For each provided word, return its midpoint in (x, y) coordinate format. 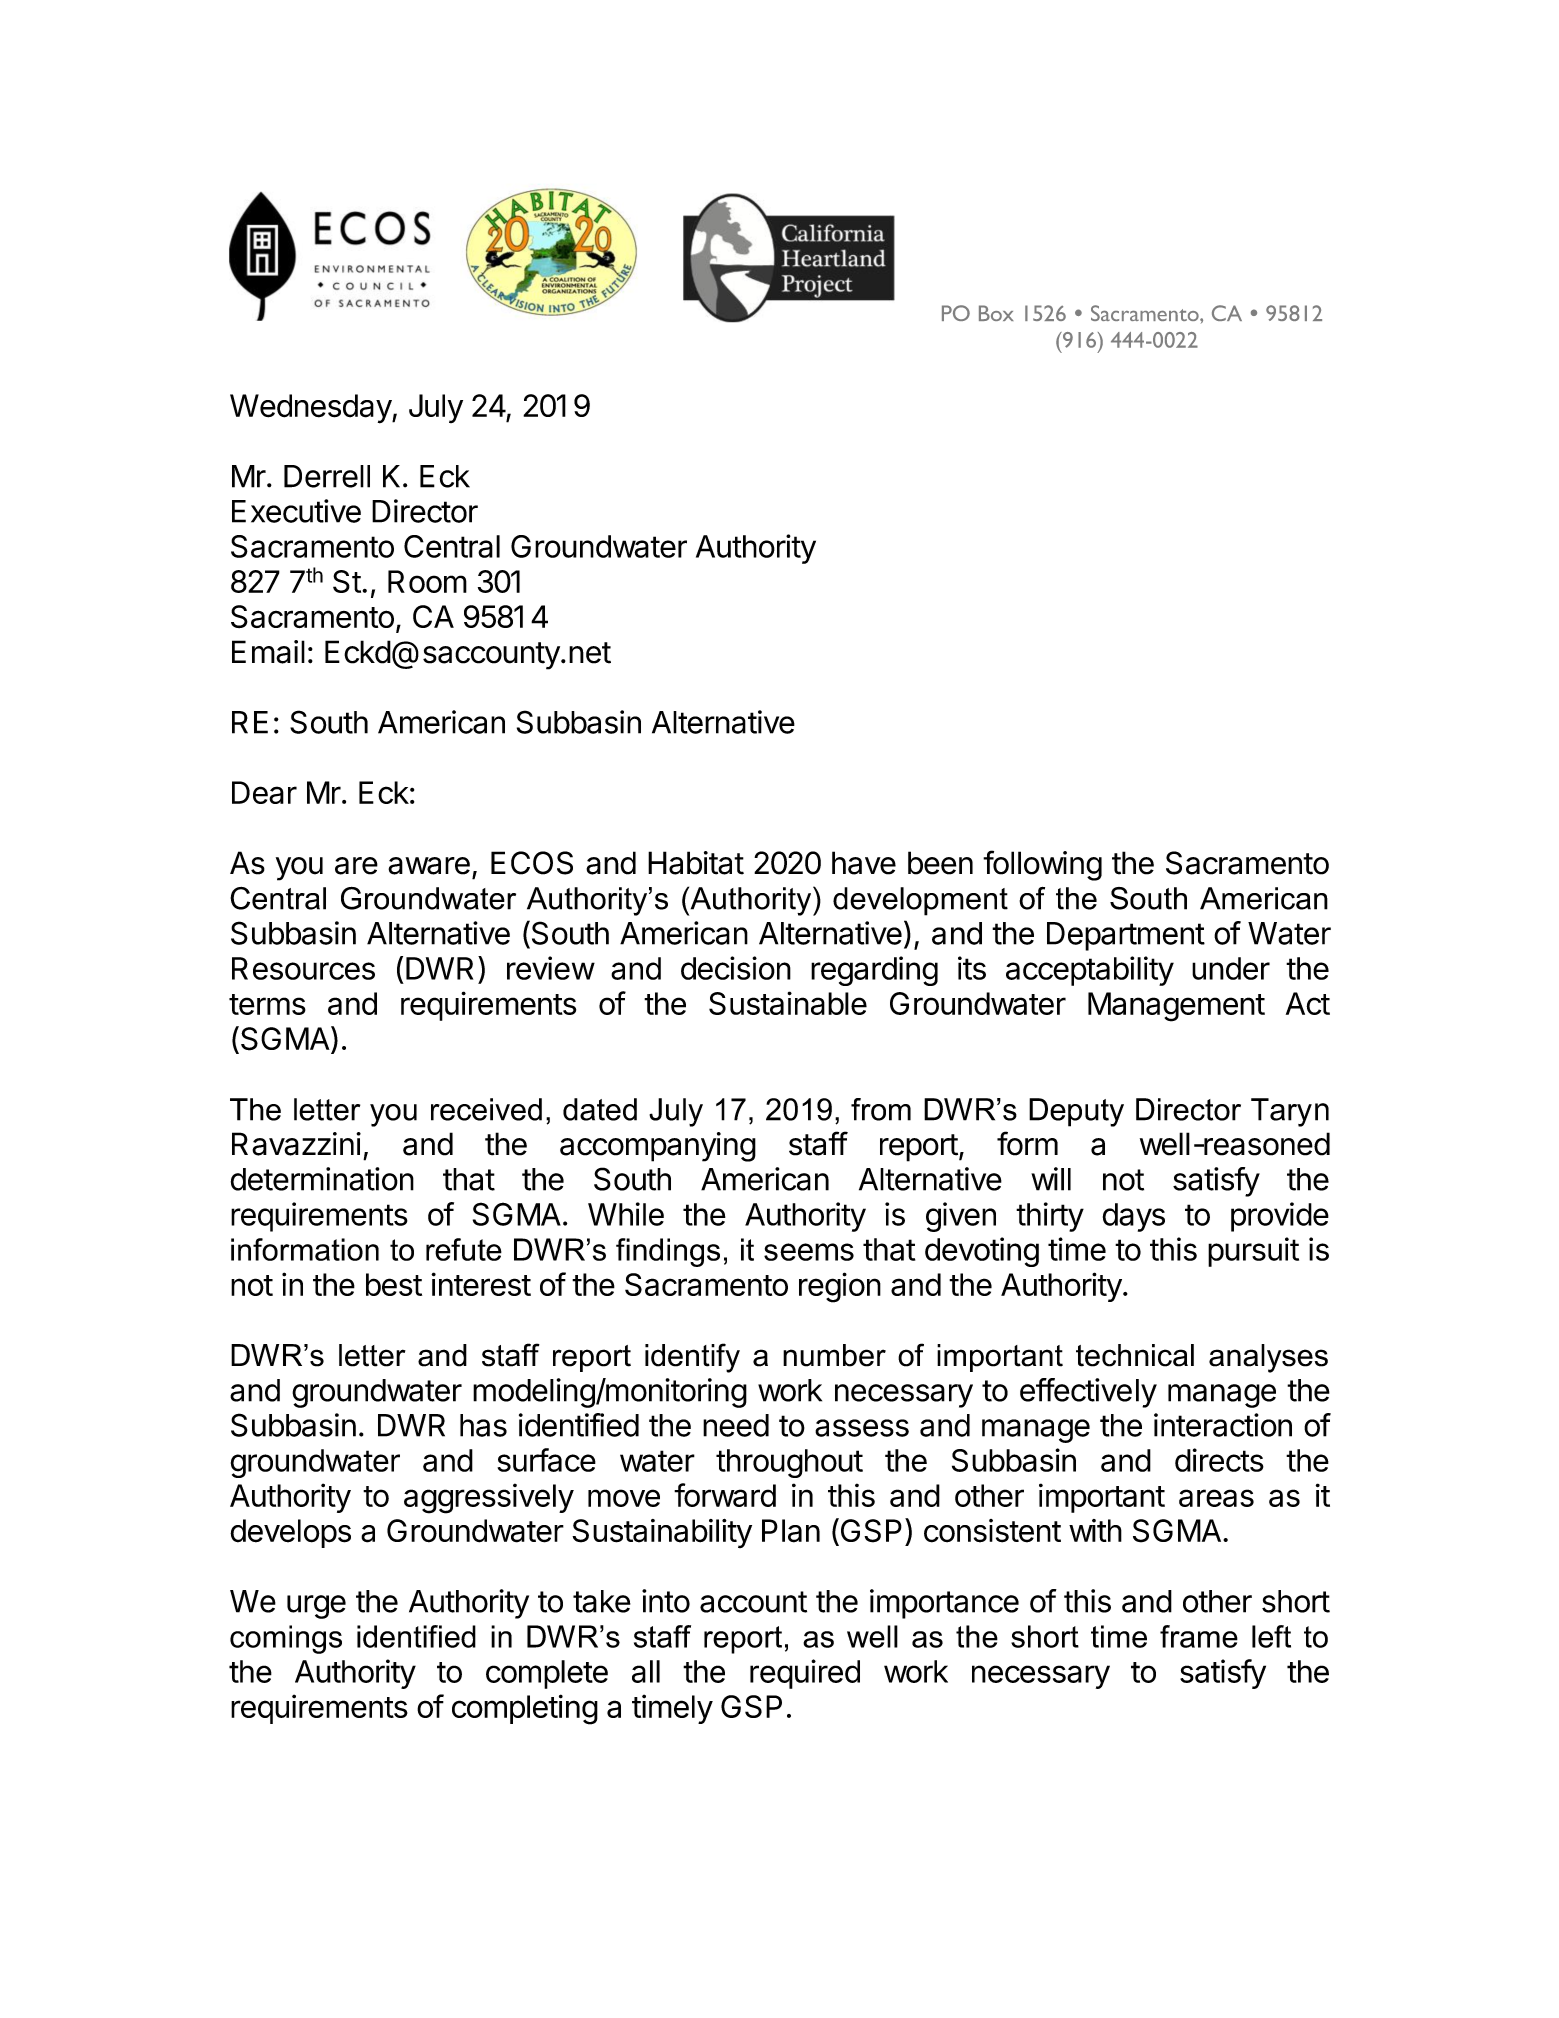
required (805, 1674)
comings (286, 1639)
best (394, 1284)
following (1042, 865)
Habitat (696, 863)
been (940, 863)
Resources (303, 968)
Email (268, 652)
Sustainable (788, 1003)
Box (996, 313)
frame (1199, 1636)
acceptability (1090, 971)
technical (1135, 1355)
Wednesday (311, 409)
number (834, 1355)
